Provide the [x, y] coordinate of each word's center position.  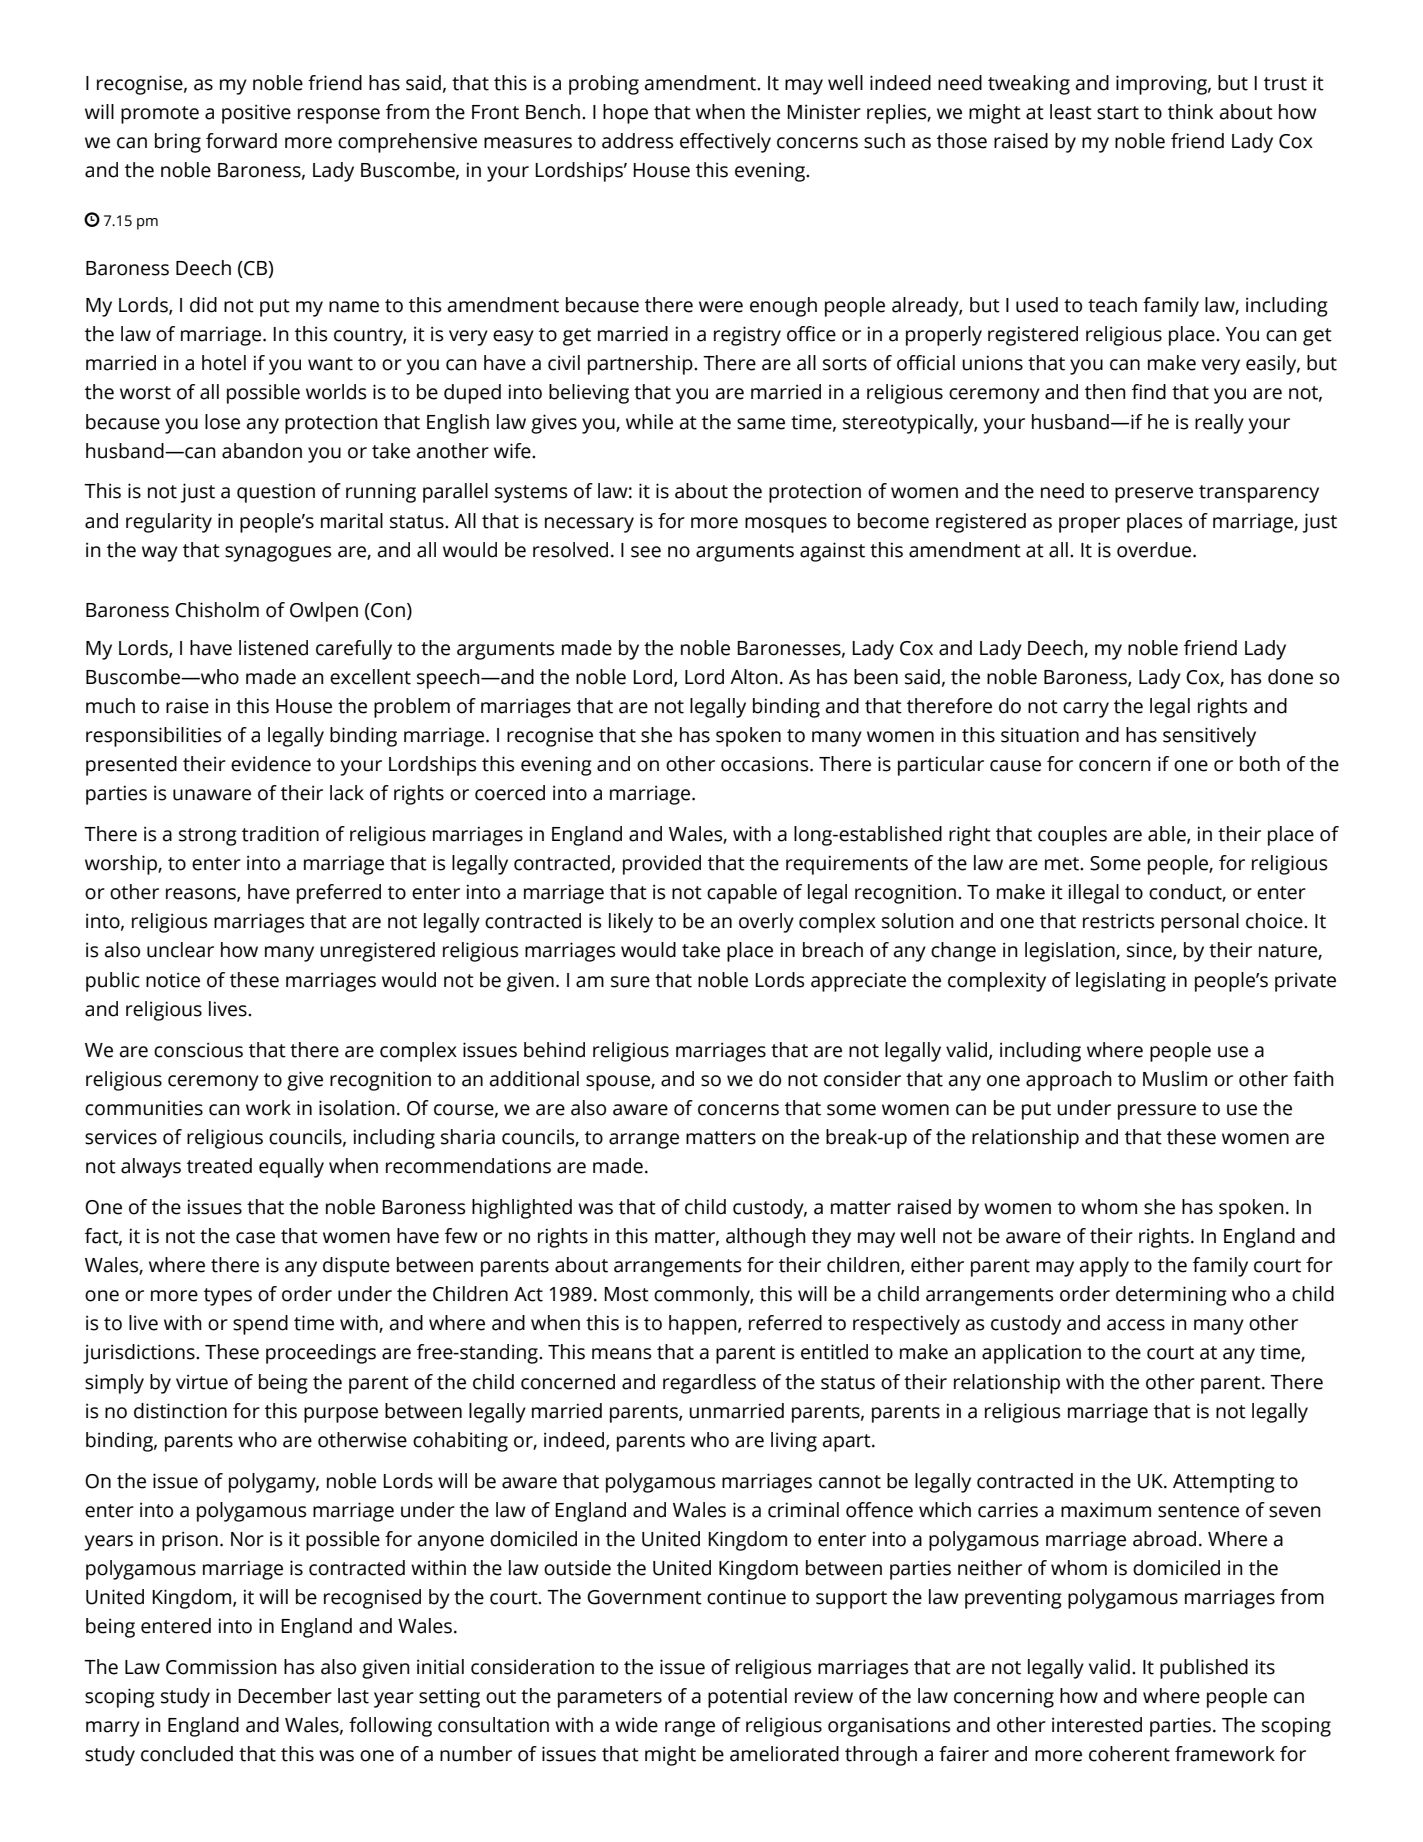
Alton [754, 677]
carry [1086, 710]
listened [273, 648]
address [638, 141]
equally [291, 1168]
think [1190, 112]
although [766, 1238]
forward [241, 141]
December [285, 1696]
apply [1104, 1267]
